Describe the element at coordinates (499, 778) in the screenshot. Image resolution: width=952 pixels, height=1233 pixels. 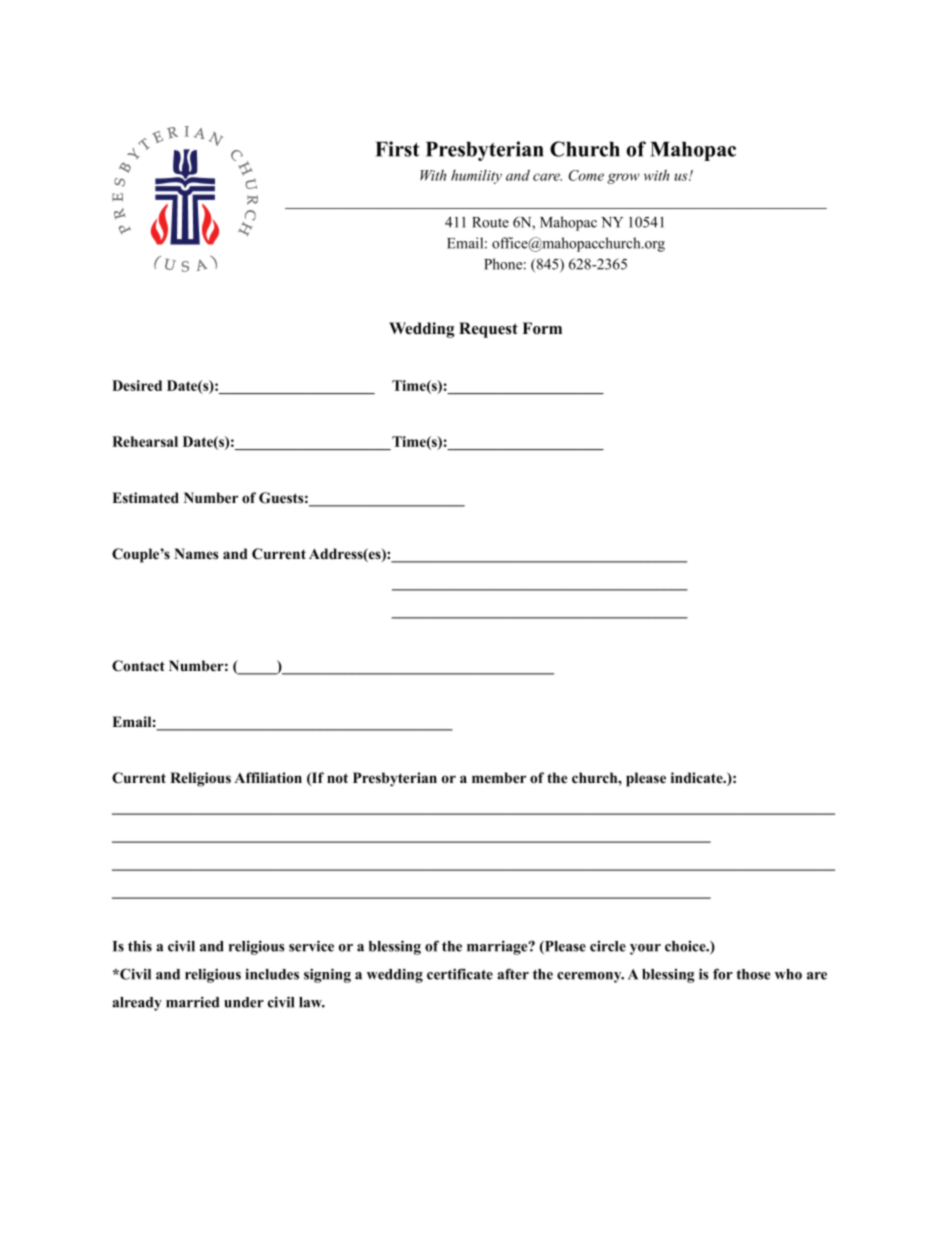
I see `member` at that location.
